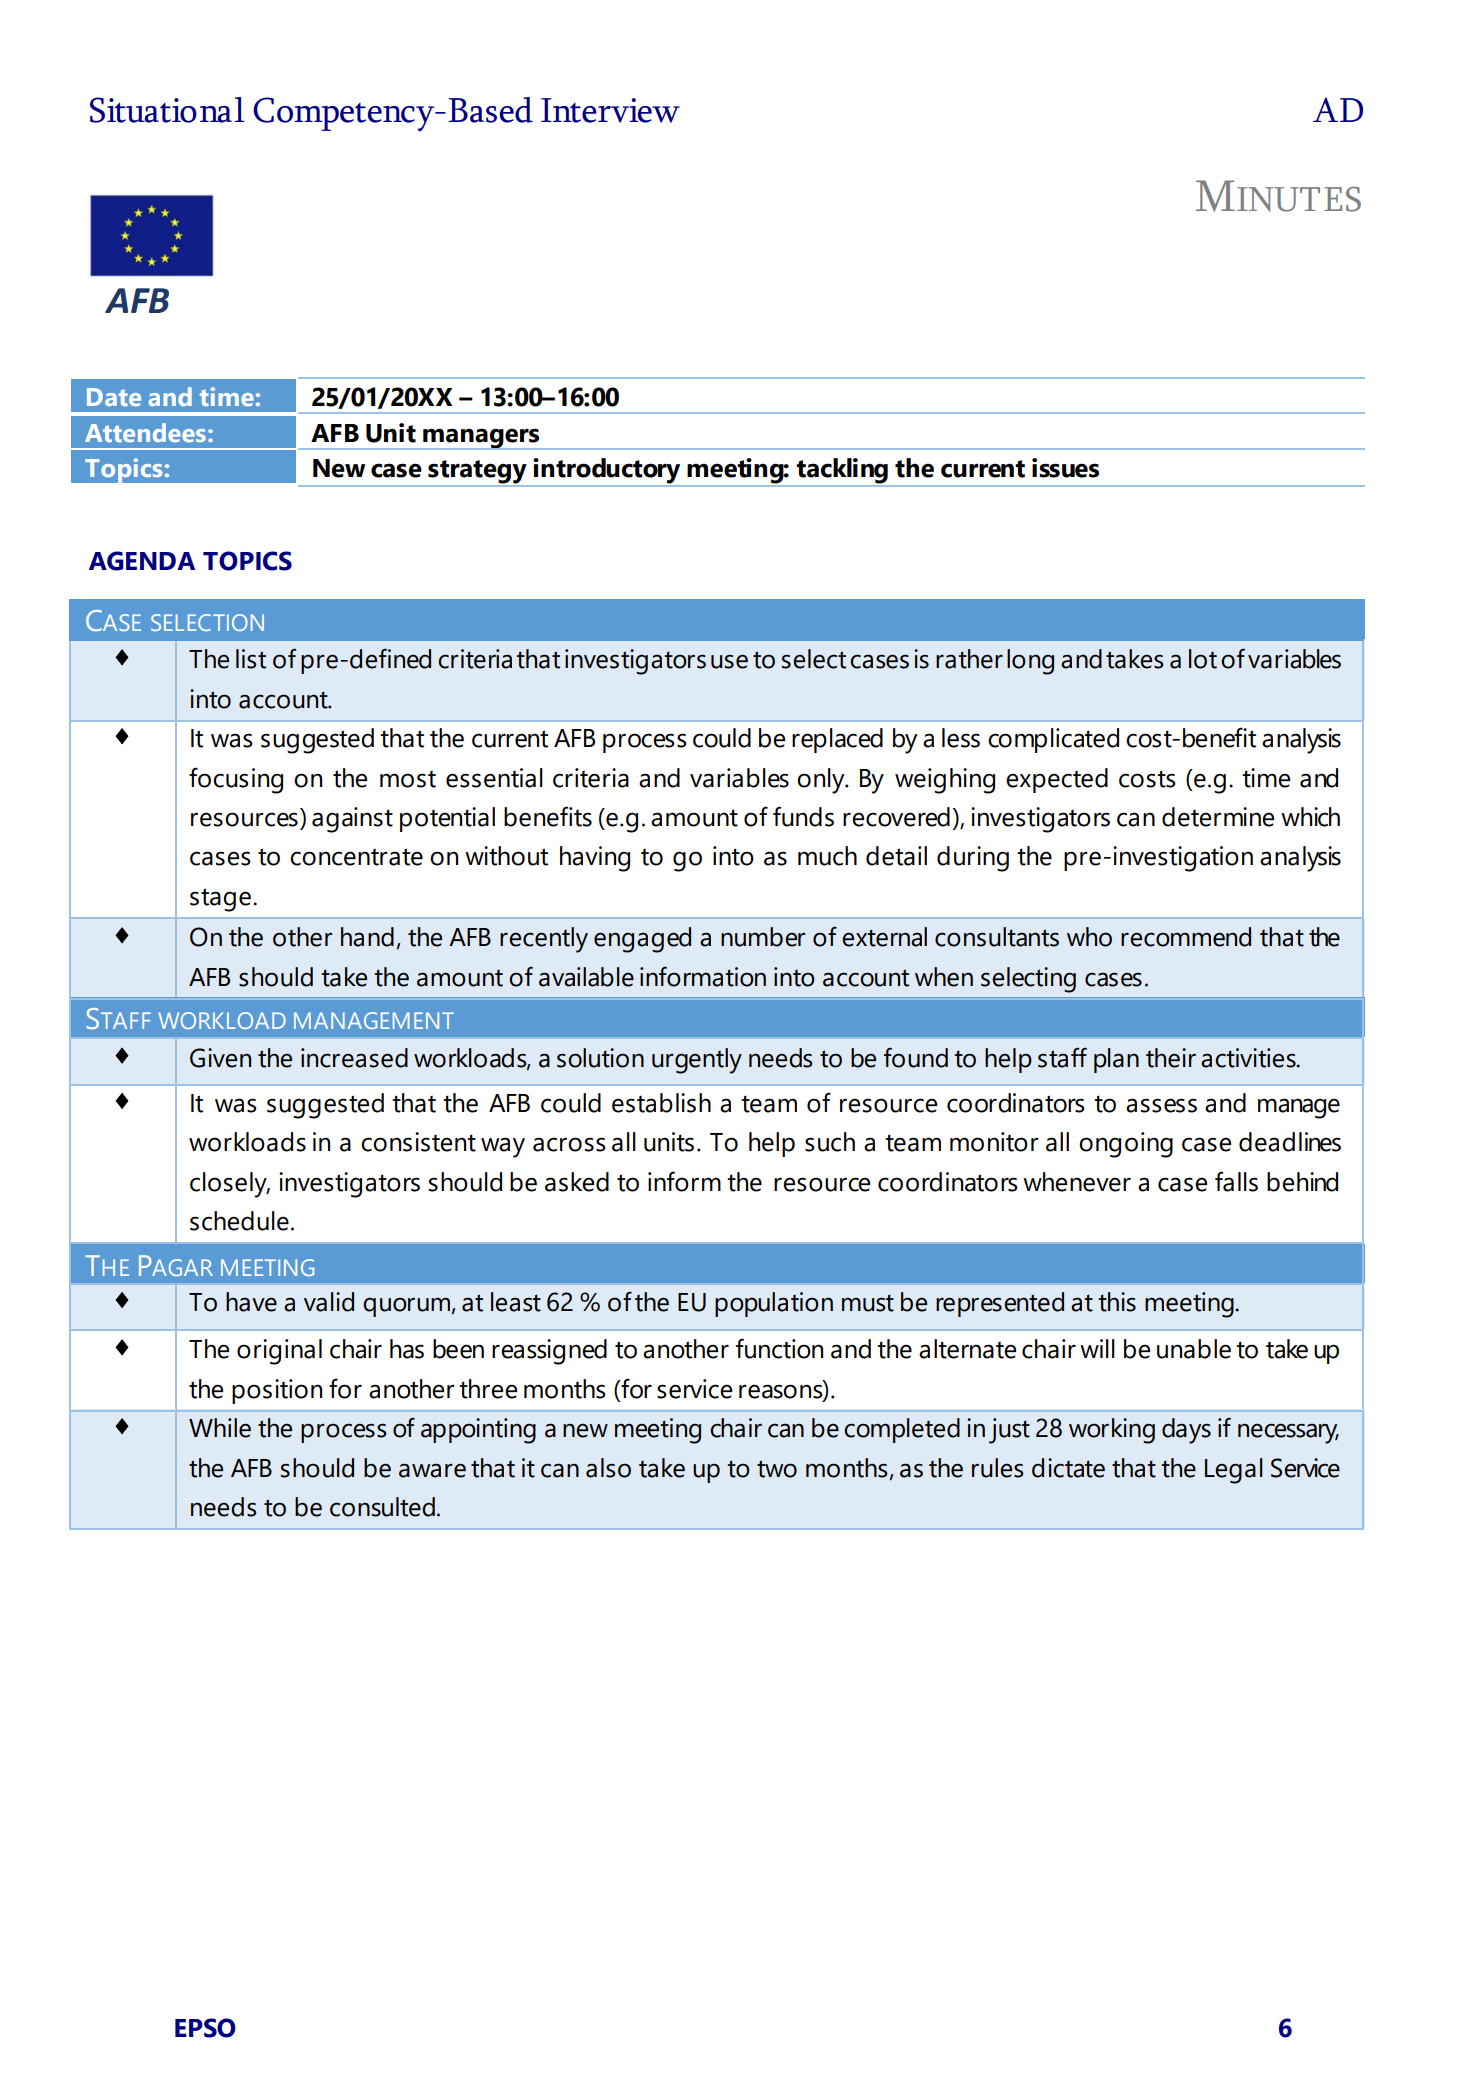 The image size is (1467, 2074). Describe the element at coordinates (803, 816) in the screenshot. I see `funds` at that location.
